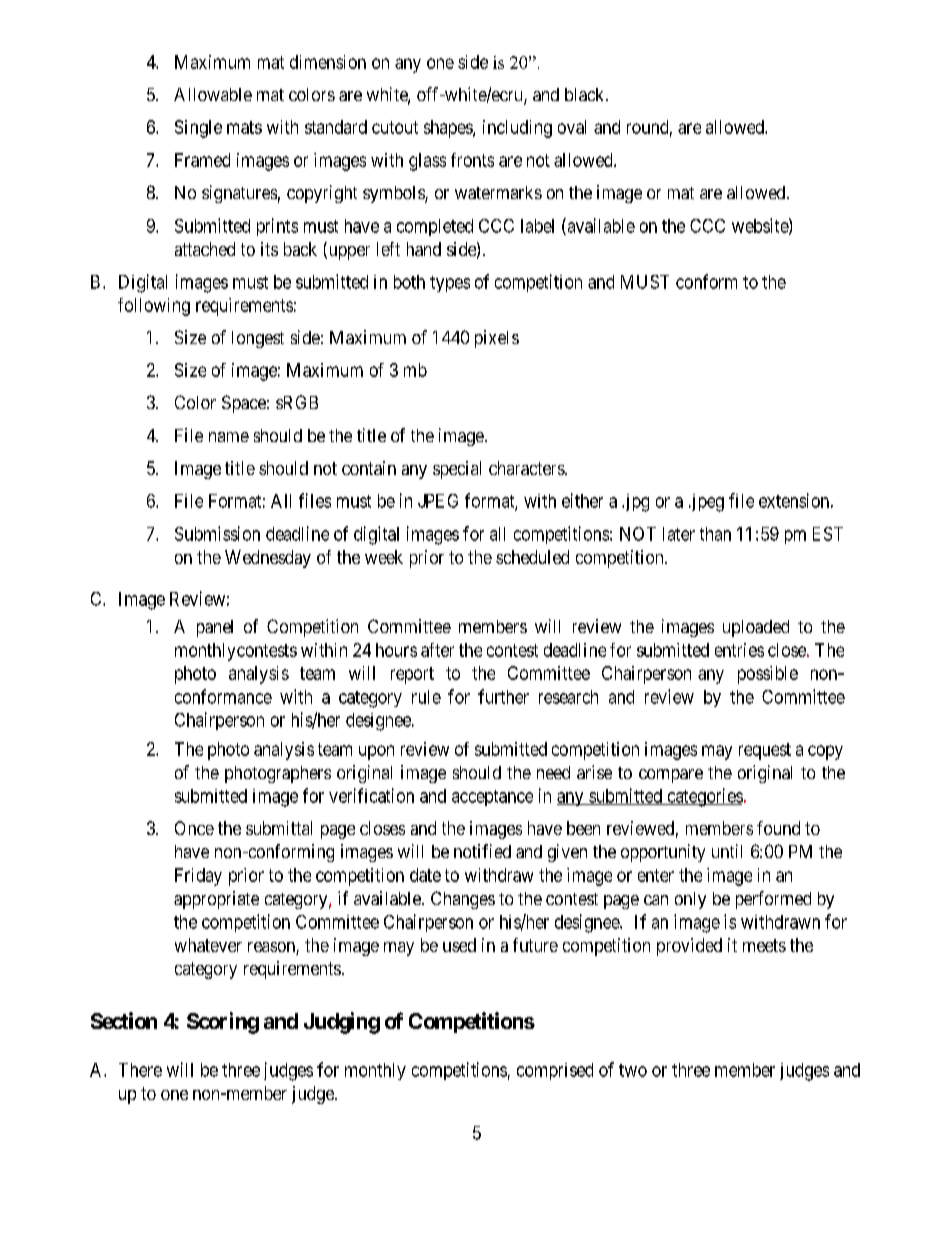  What do you see at coordinates (215, 628) in the image?
I see `panel` at bounding box center [215, 628].
